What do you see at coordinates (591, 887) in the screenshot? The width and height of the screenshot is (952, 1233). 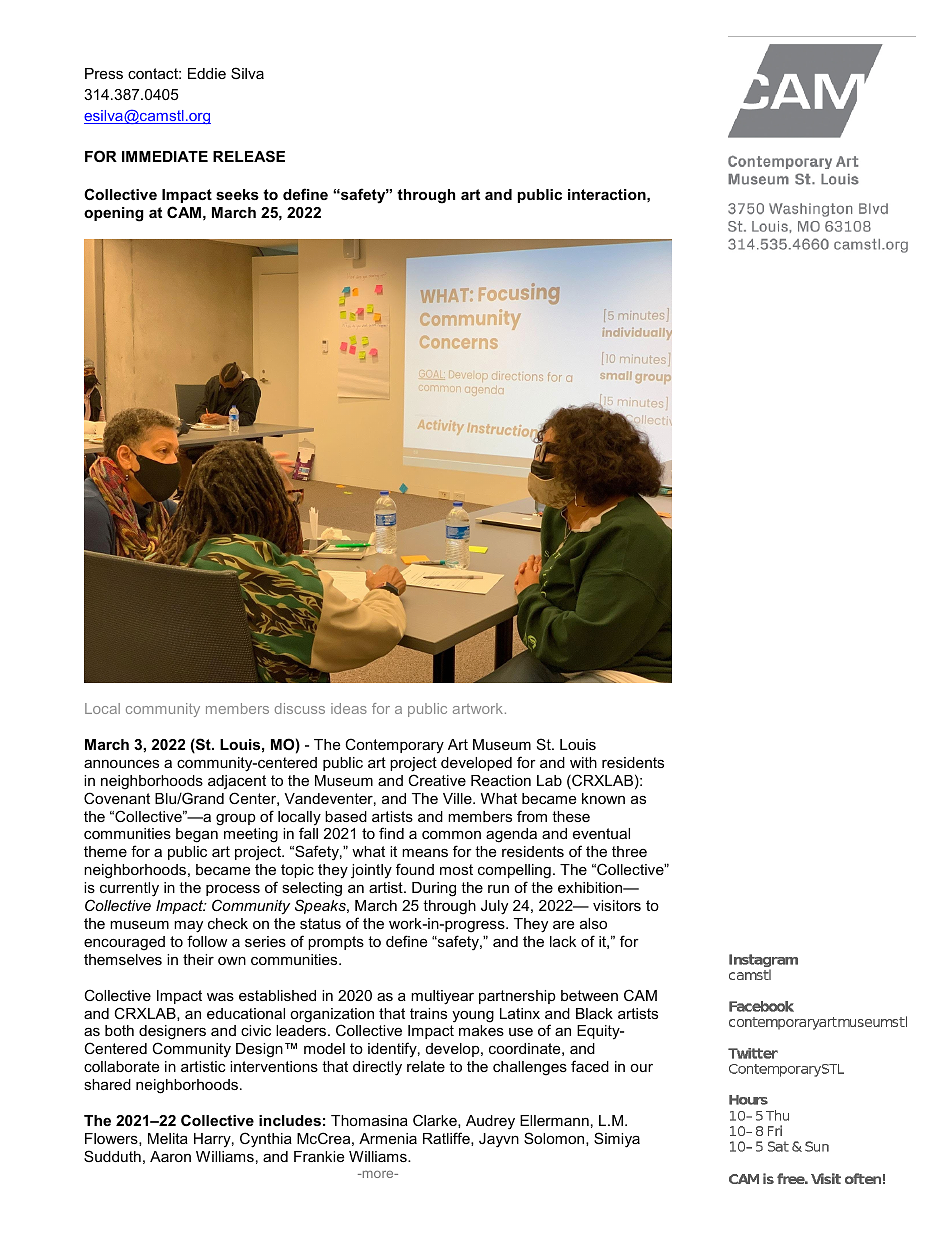 I see `exhibition` at bounding box center [591, 887].
